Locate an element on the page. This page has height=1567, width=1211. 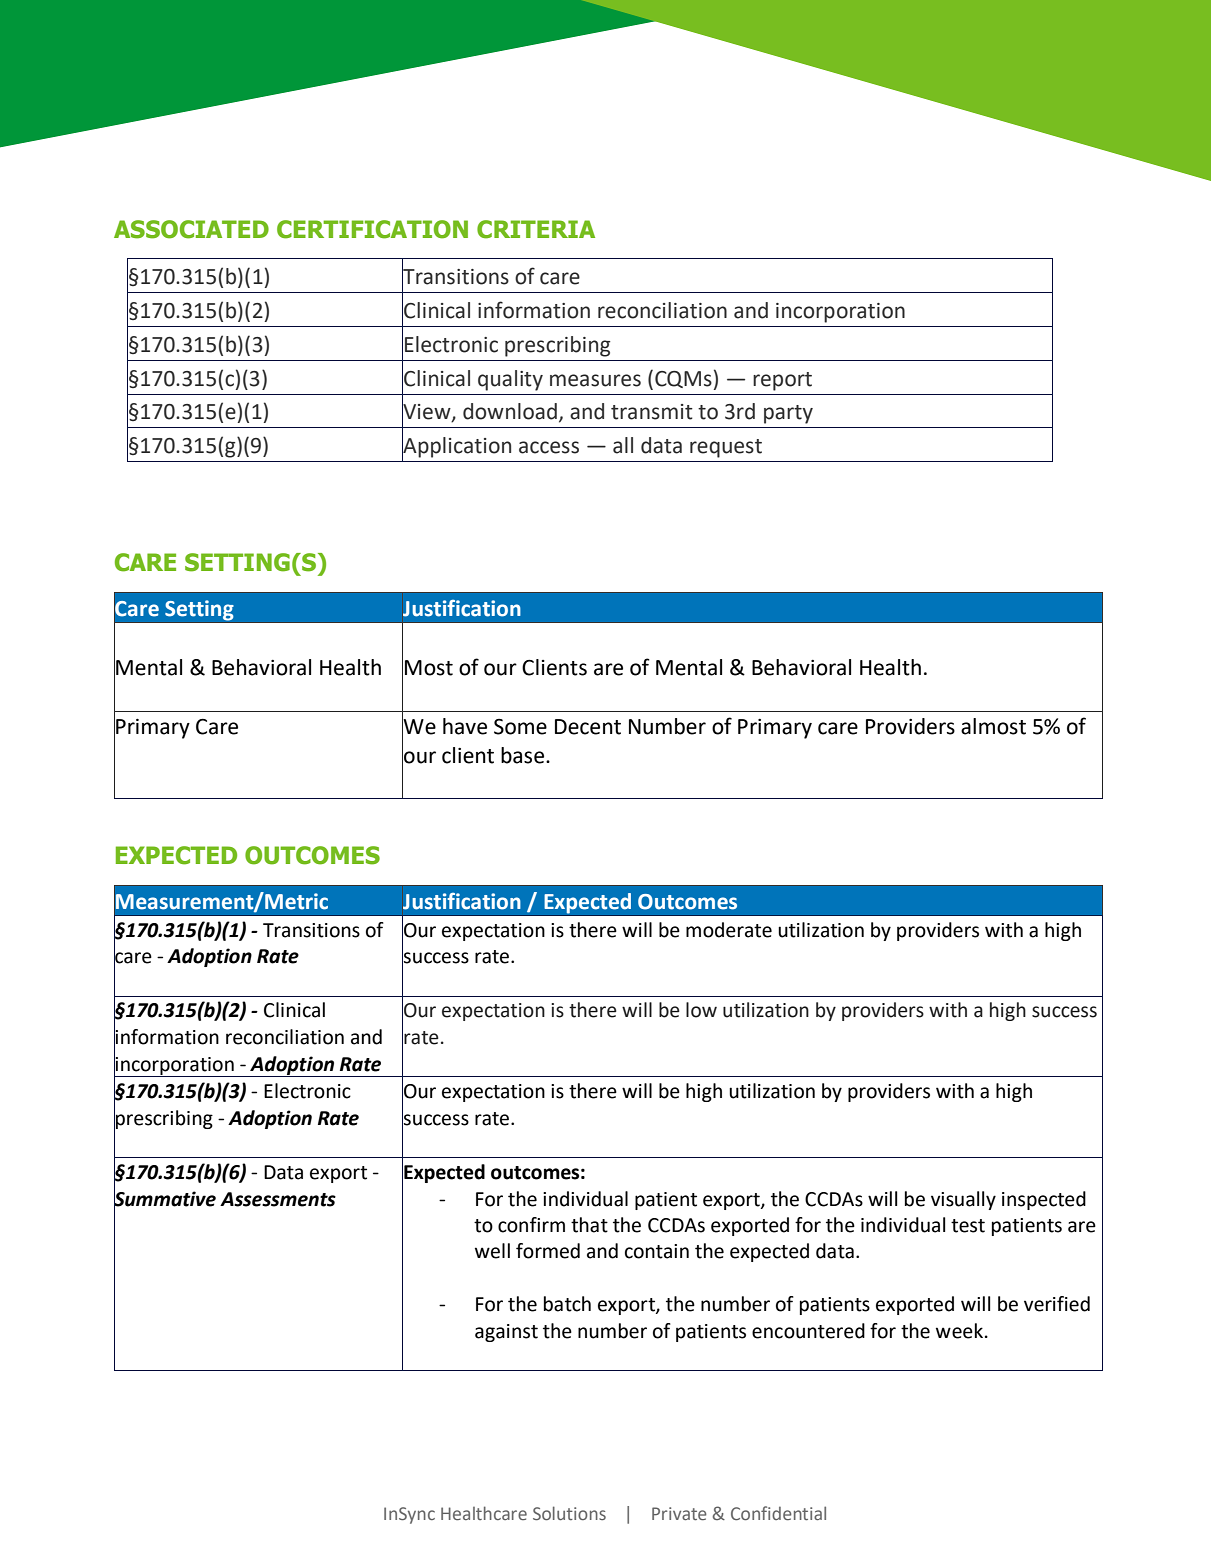
access is located at coordinates (549, 447).
